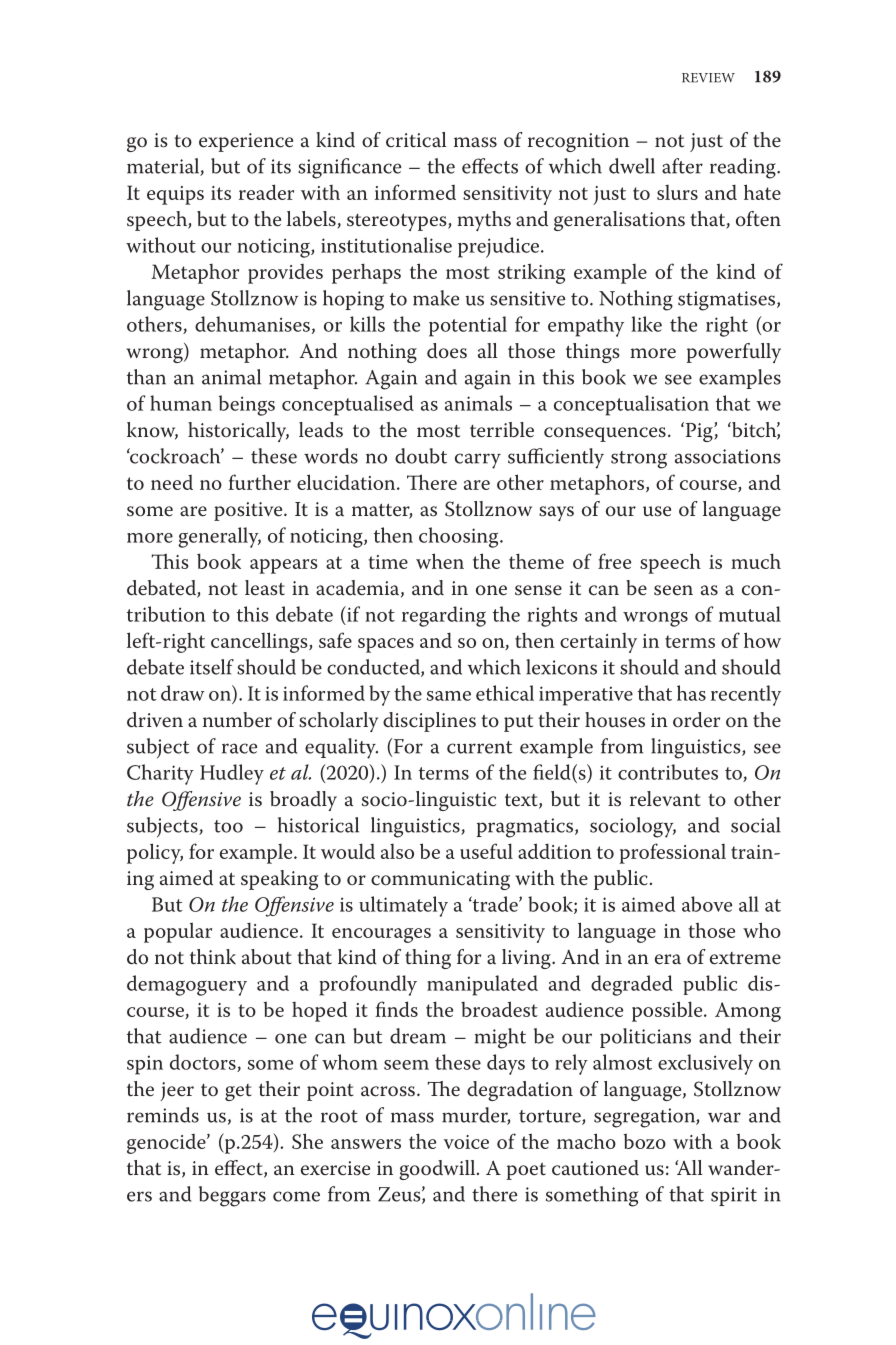 The width and height of the page is (896, 1345). I want to click on communicating, so click(440, 880).
